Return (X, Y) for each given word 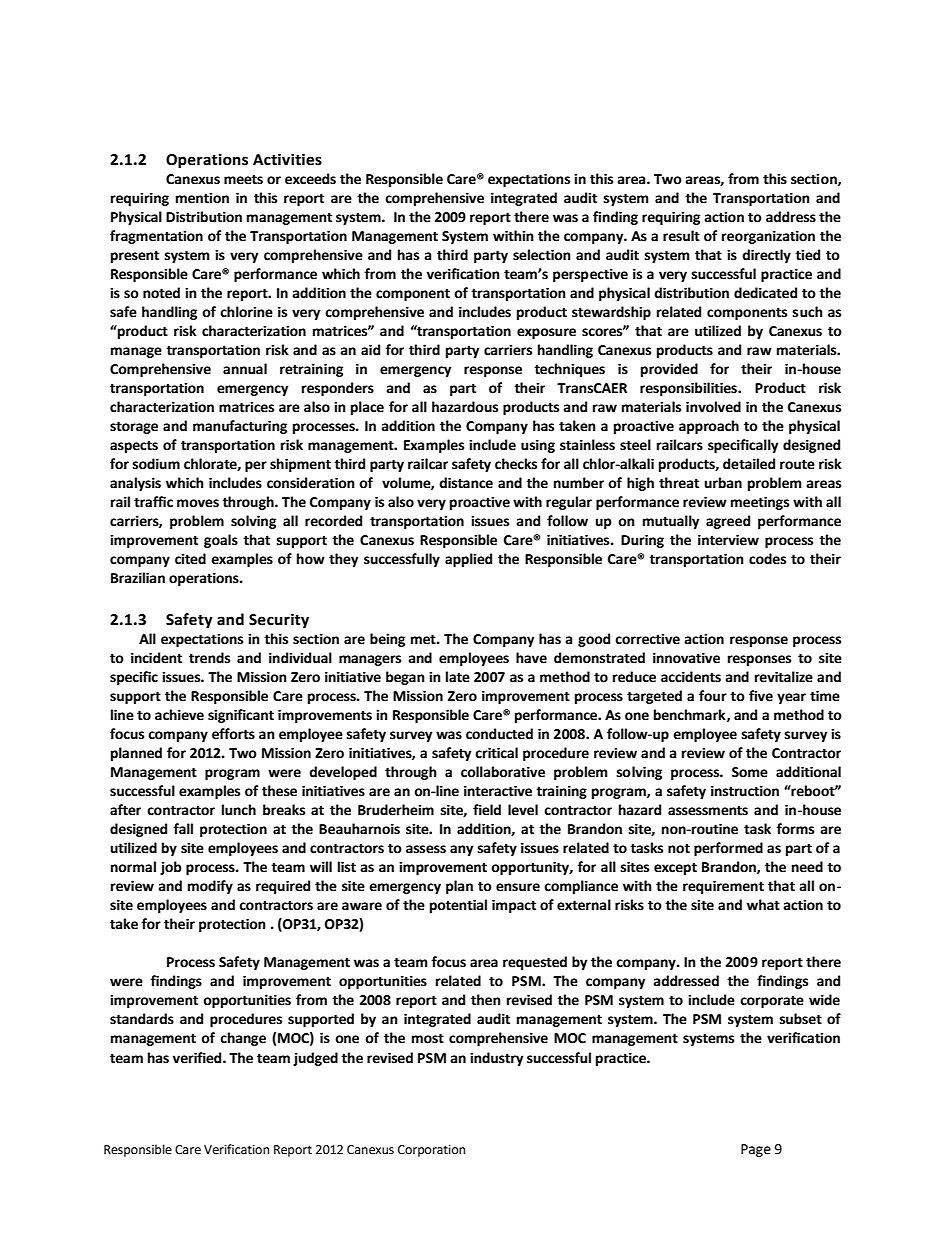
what (763, 905)
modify (210, 887)
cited (190, 559)
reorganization (768, 237)
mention (202, 198)
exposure (546, 333)
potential (458, 906)
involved (713, 407)
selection (542, 255)
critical (496, 753)
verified (198, 1058)
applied (468, 560)
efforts (233, 734)
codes (767, 559)
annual (245, 369)
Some (750, 772)
